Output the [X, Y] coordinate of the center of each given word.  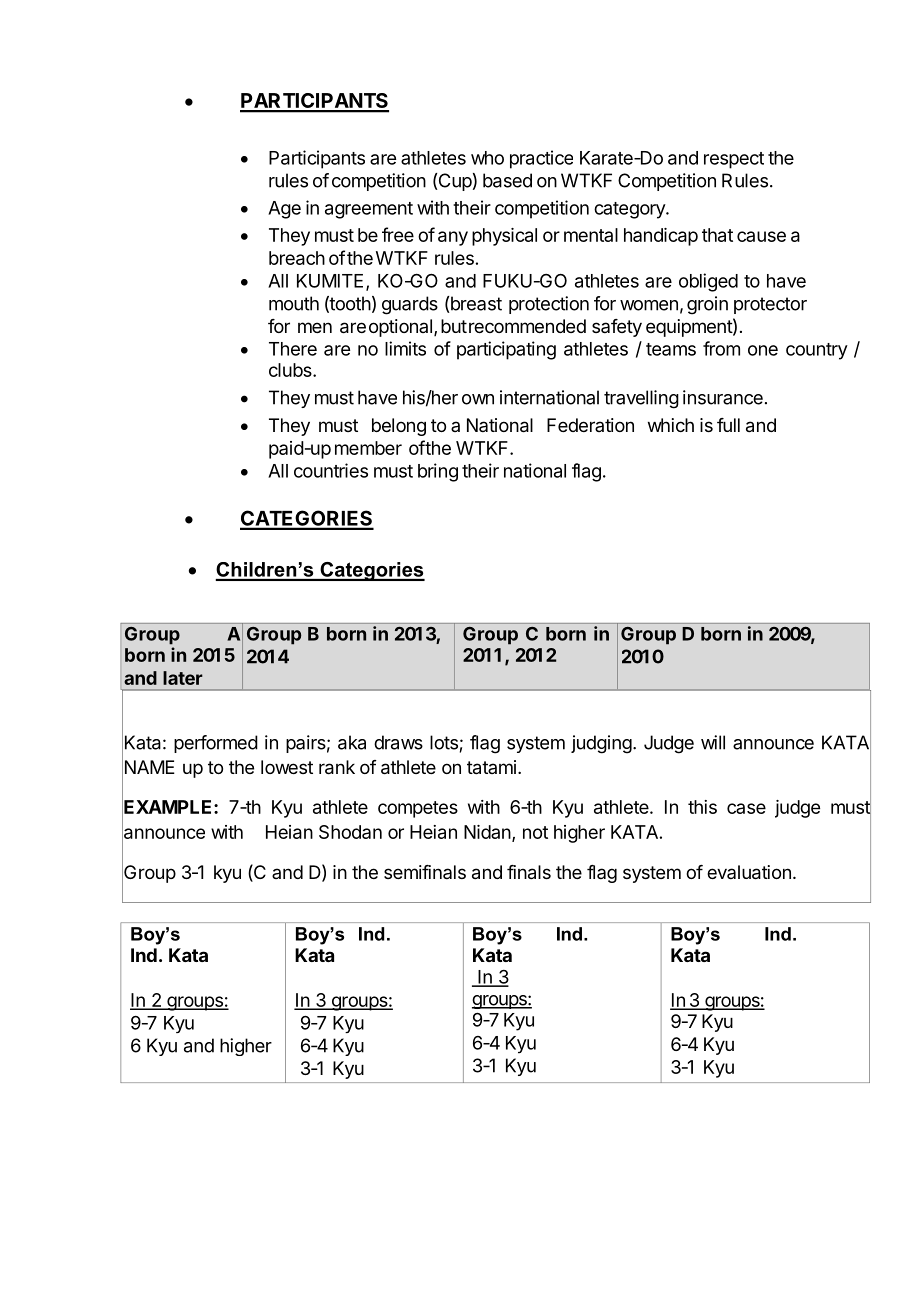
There [293, 349]
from [721, 348]
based [507, 180]
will [713, 742]
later [183, 678]
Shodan [350, 832]
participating [506, 350]
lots [444, 742]
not [535, 832]
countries [331, 470]
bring [438, 472]
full [728, 425]
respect [734, 160]
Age [284, 210]
